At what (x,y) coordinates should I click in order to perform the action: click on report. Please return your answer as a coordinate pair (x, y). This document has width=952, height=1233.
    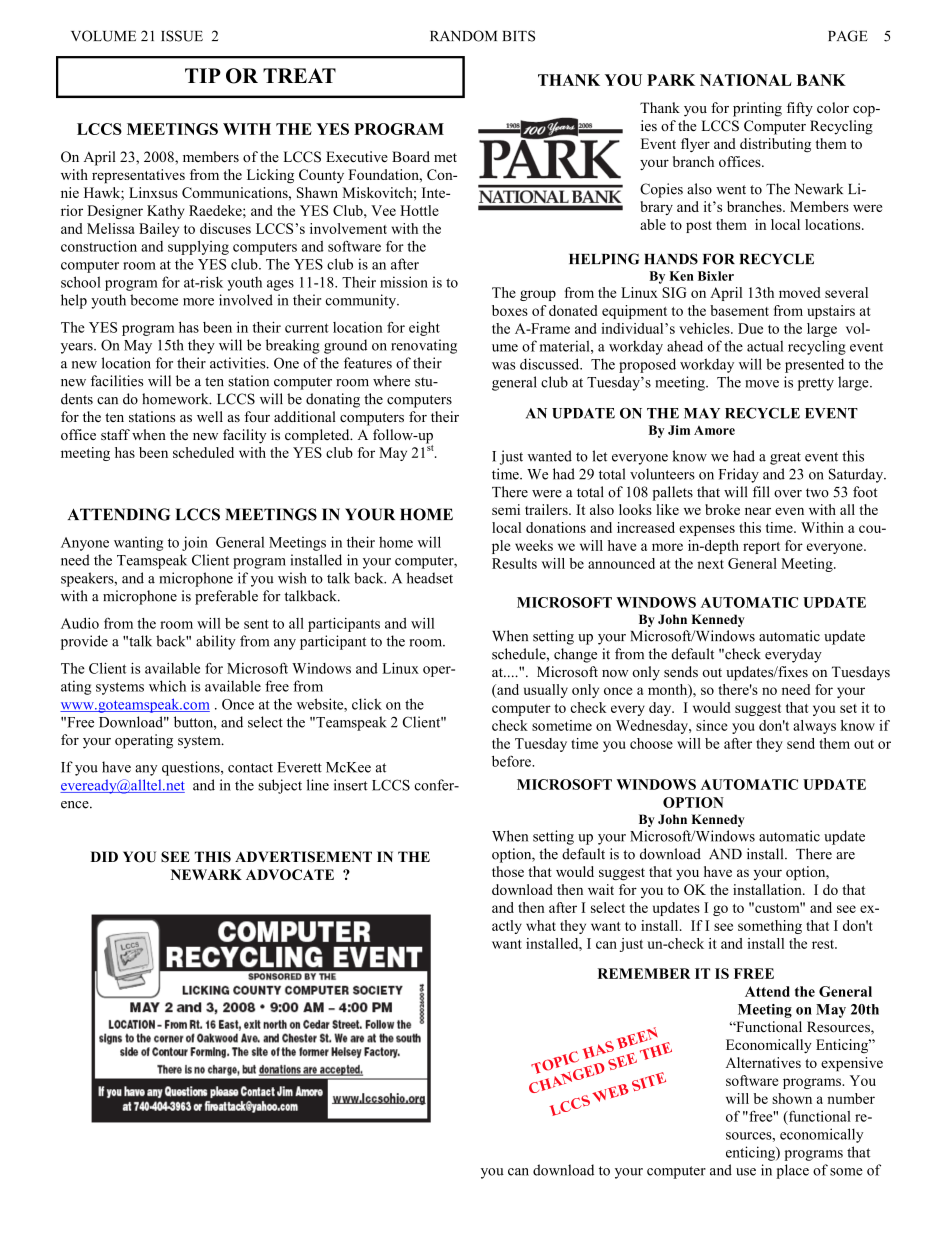
    Looking at the image, I should click on (761, 548).
